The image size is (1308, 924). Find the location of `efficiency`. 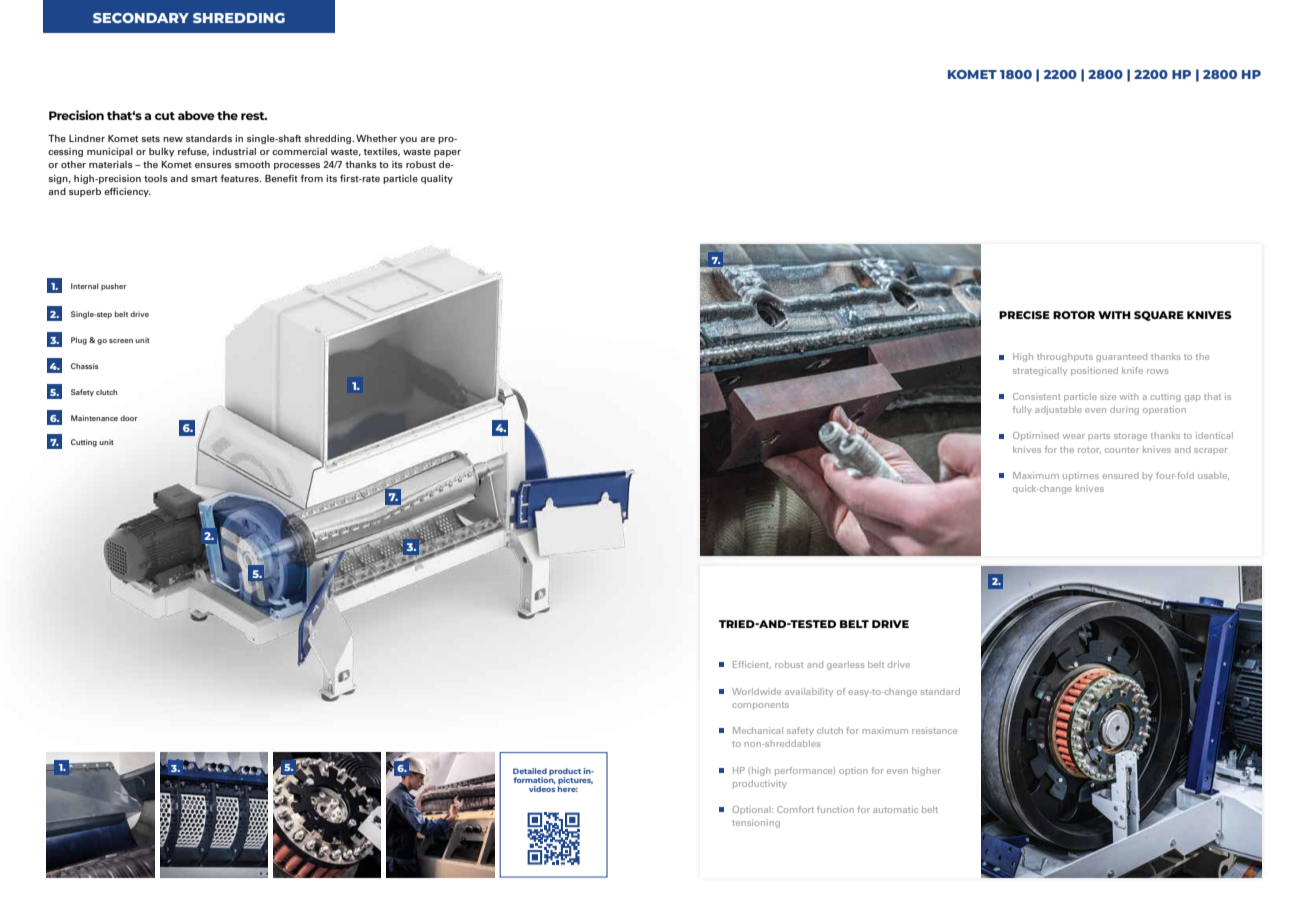

efficiency is located at coordinates (127, 192).
